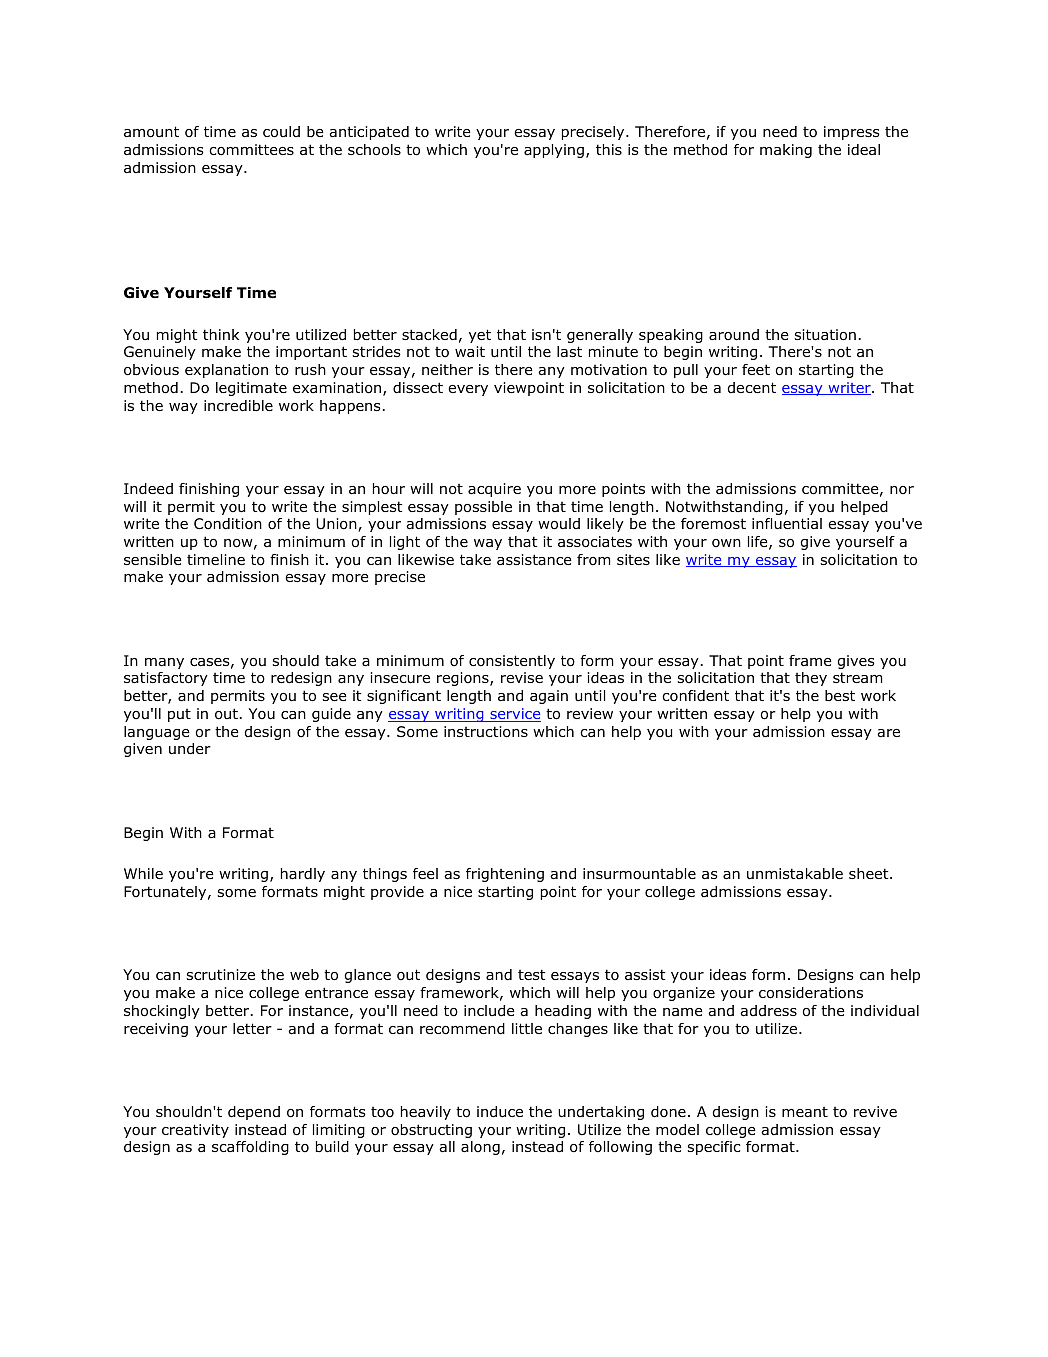 The height and width of the screenshot is (1357, 1048). Describe the element at coordinates (494, 490) in the screenshot. I see `acquire` at that location.
